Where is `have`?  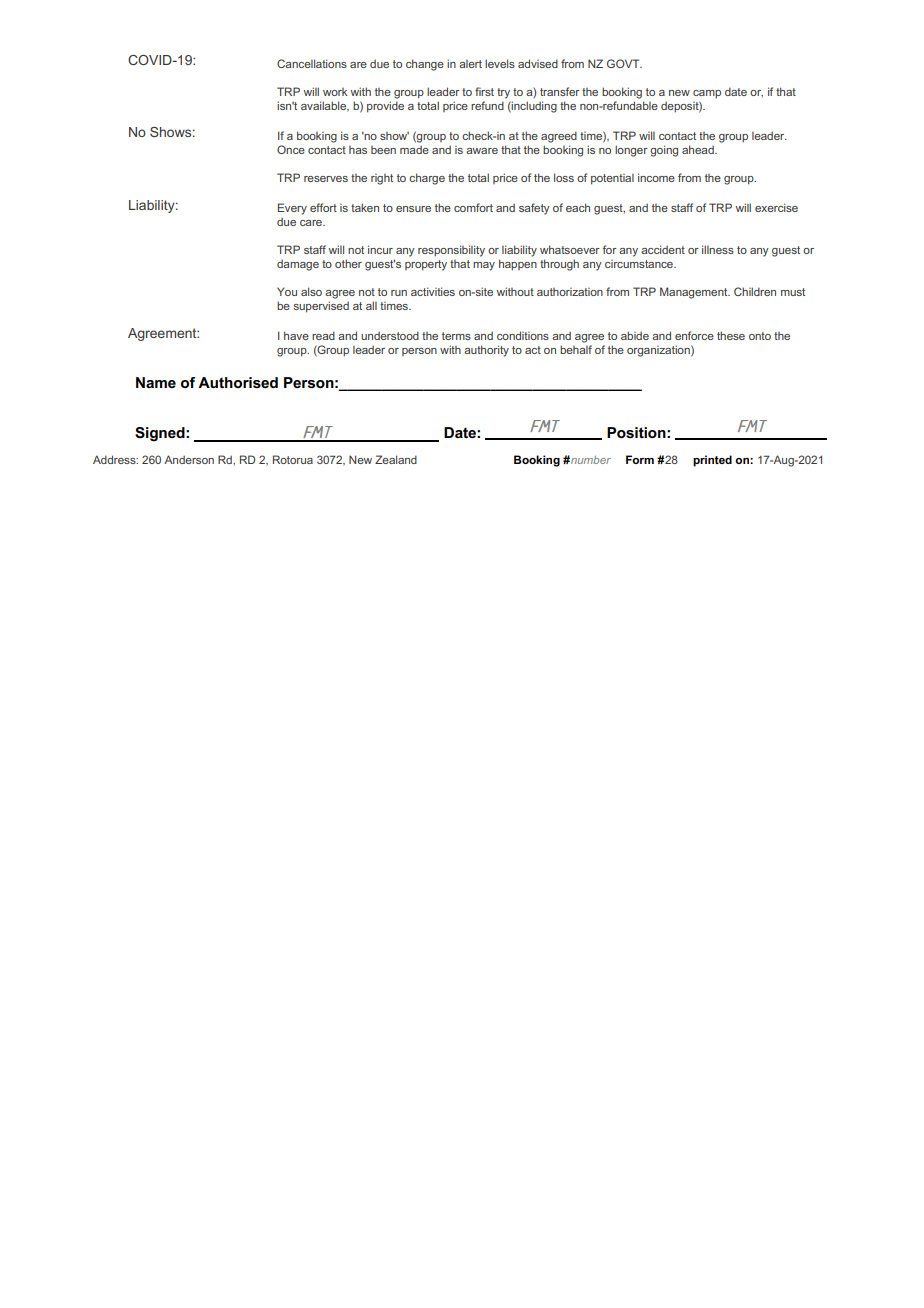
have is located at coordinates (296, 335).
